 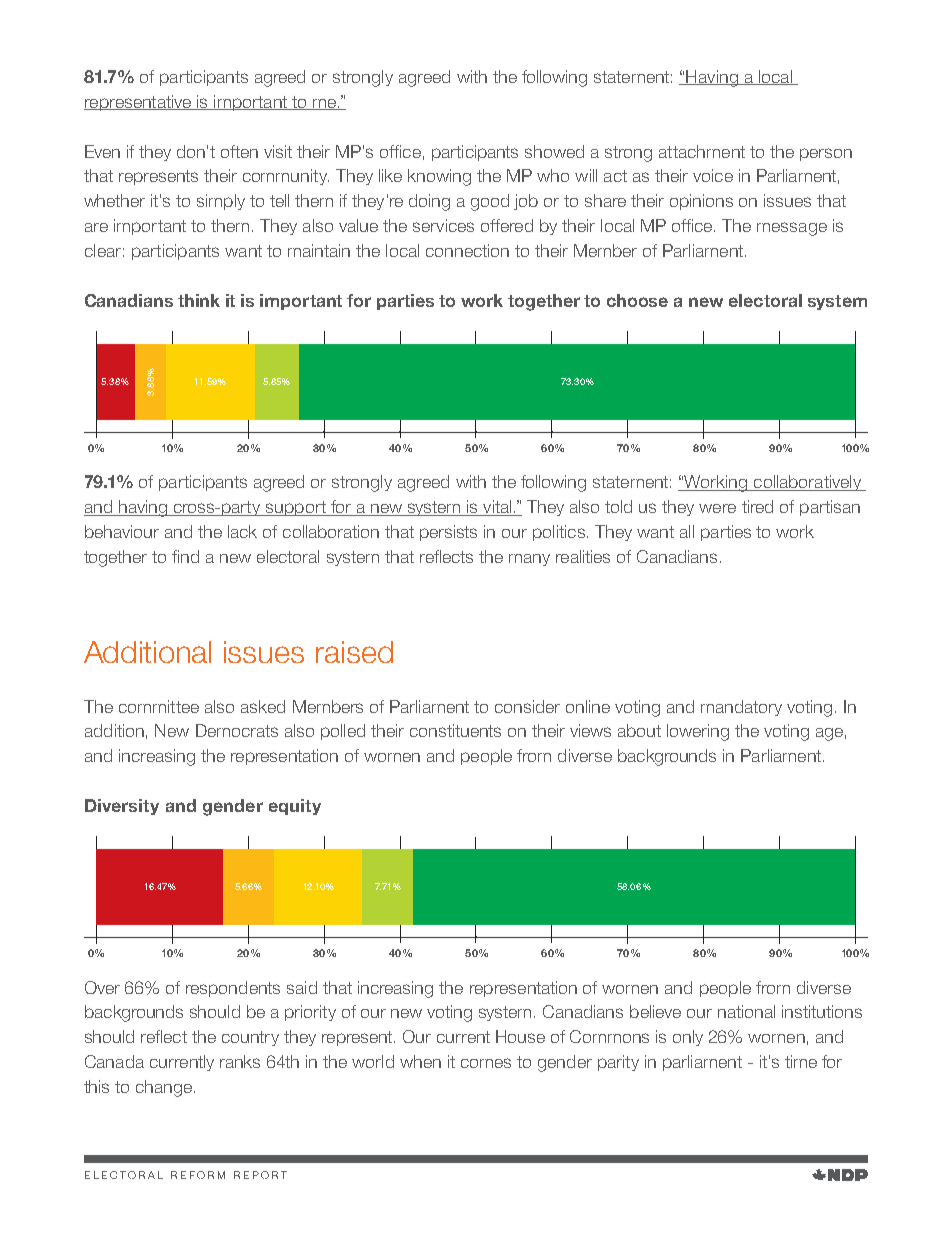 What do you see at coordinates (198, 1175) in the screenshot?
I see `REFORM` at bounding box center [198, 1175].
